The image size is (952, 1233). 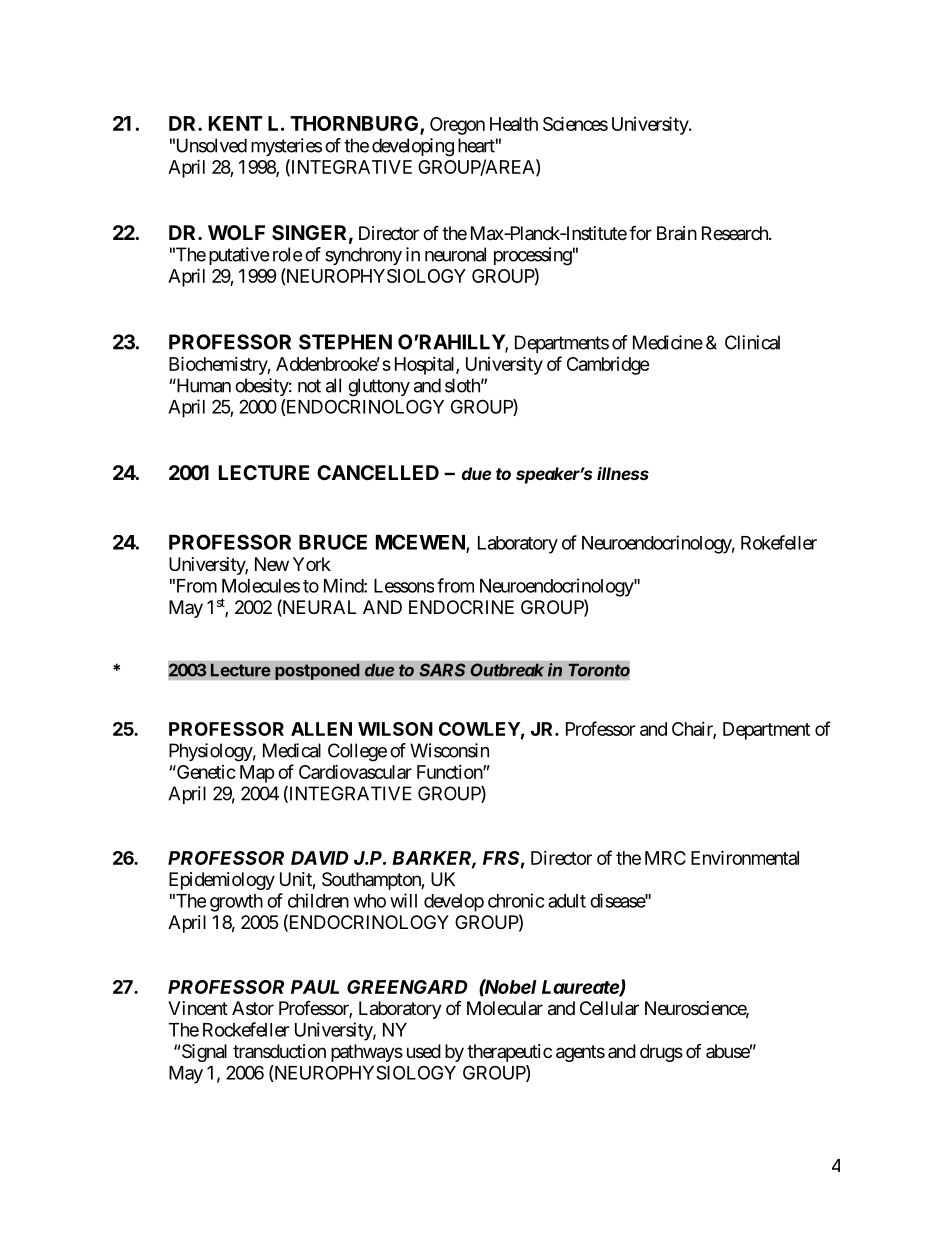 I want to click on Molecular, so click(x=505, y=1008).
